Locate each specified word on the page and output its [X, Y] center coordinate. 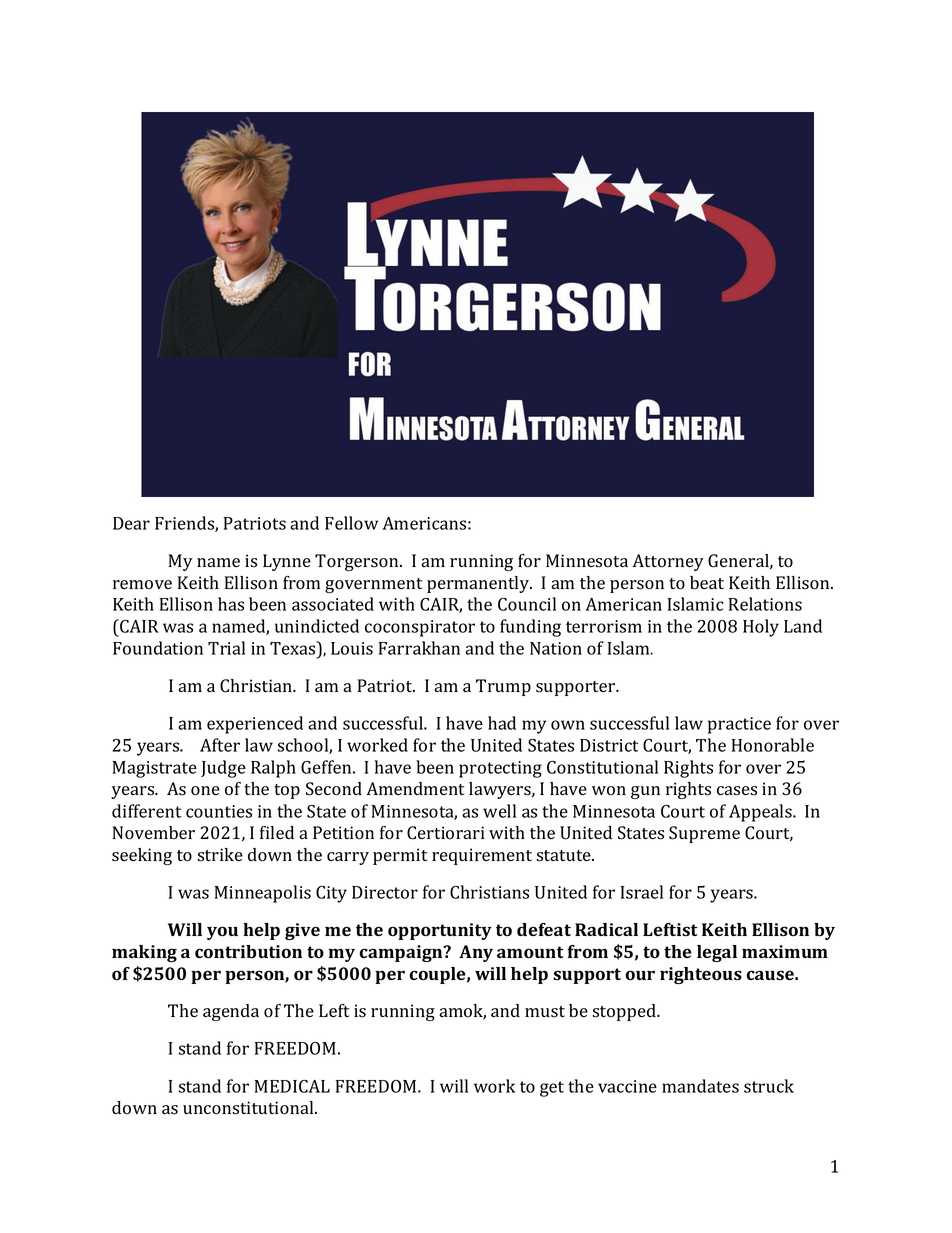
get [552, 1089]
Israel [642, 892]
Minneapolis [262, 894]
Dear [131, 523]
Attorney [668, 562]
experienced [255, 725]
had [502, 723]
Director [385, 892]
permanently [479, 584]
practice [739, 725]
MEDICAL [292, 1086]
